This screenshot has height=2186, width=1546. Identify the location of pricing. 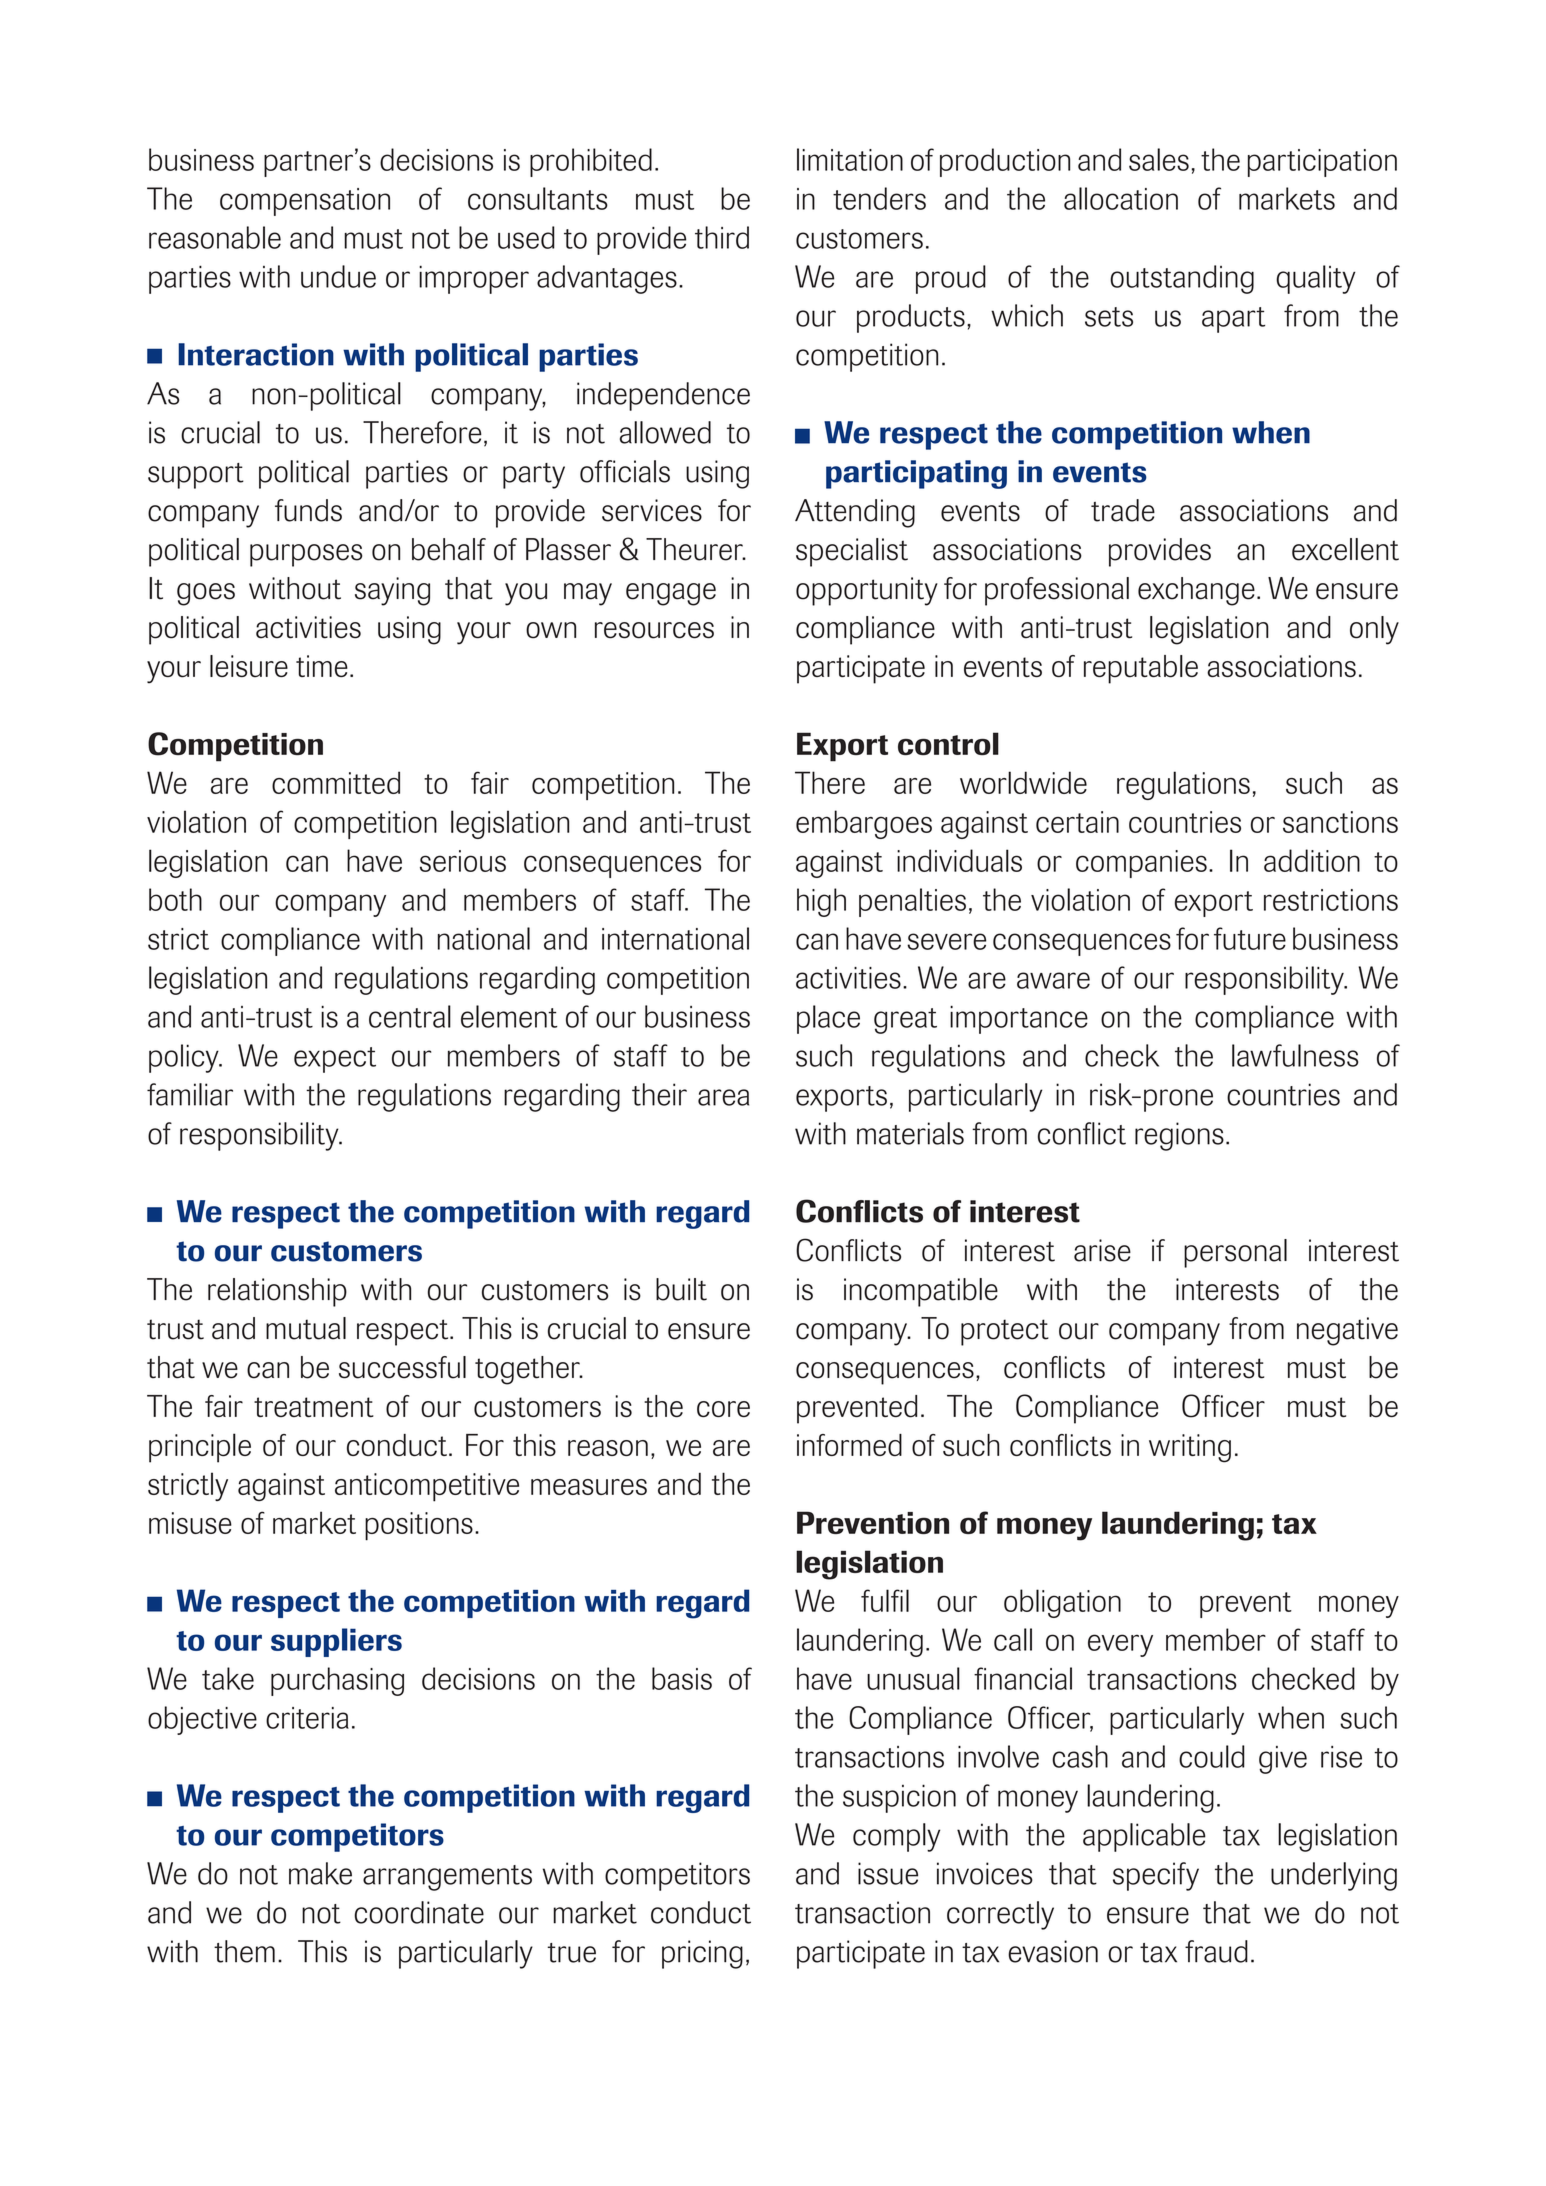
(702, 1954).
